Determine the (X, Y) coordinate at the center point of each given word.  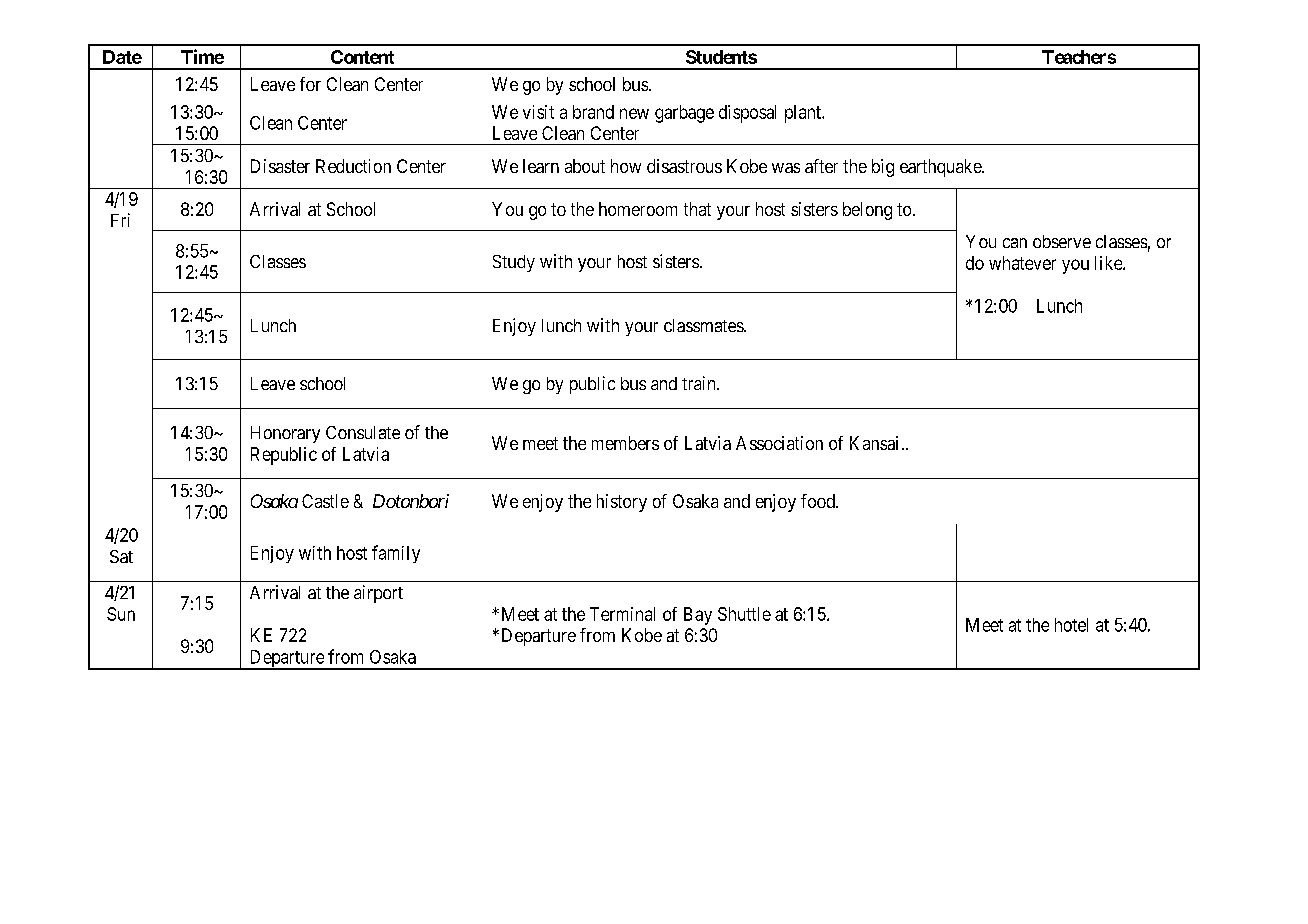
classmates (704, 325)
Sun (121, 614)
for (310, 84)
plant (804, 114)
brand (593, 112)
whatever (1022, 263)
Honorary (285, 434)
